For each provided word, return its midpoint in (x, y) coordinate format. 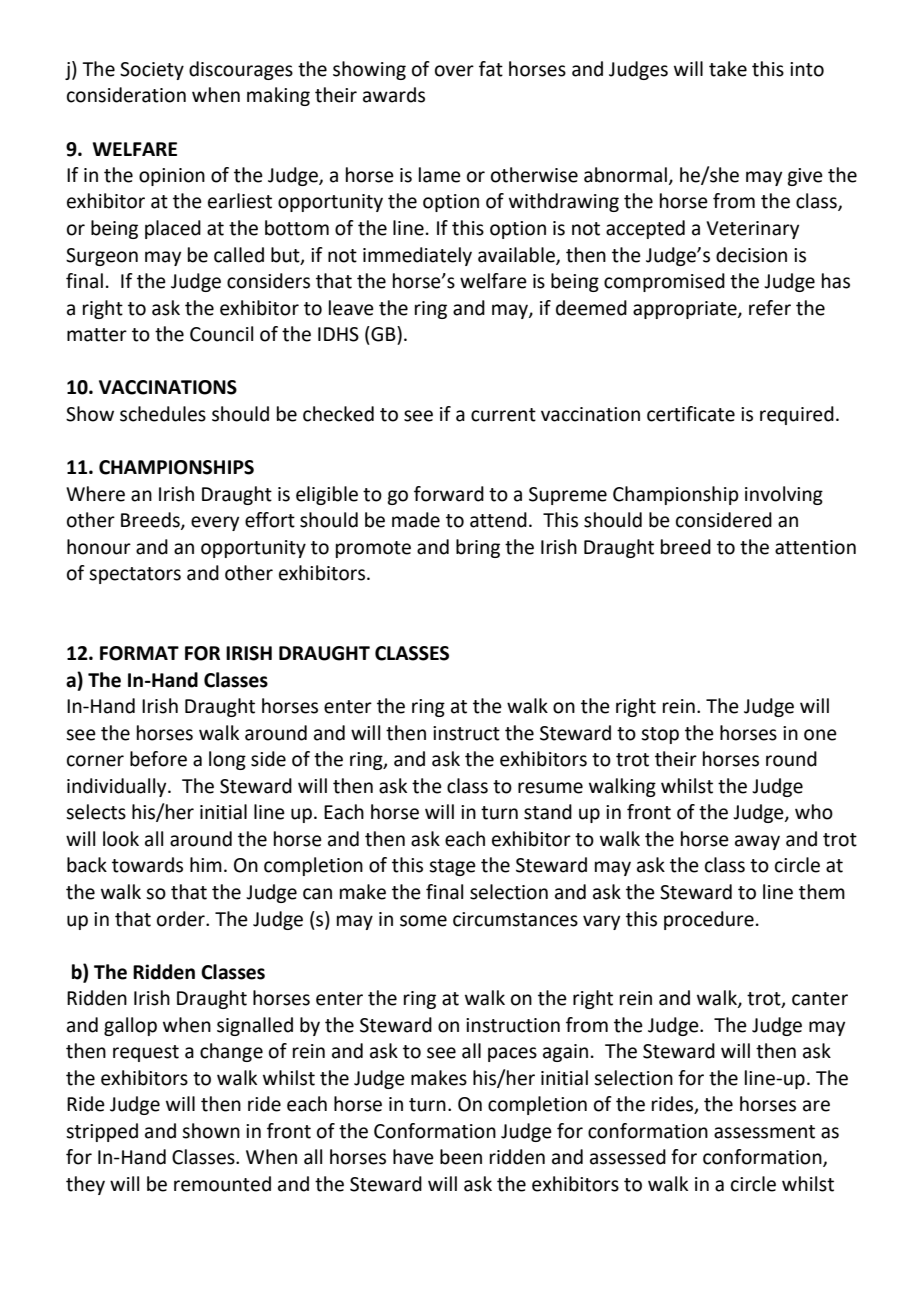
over (454, 71)
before (158, 759)
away (757, 842)
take (728, 69)
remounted (222, 1184)
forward (449, 494)
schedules (163, 414)
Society (152, 71)
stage (452, 867)
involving (784, 495)
